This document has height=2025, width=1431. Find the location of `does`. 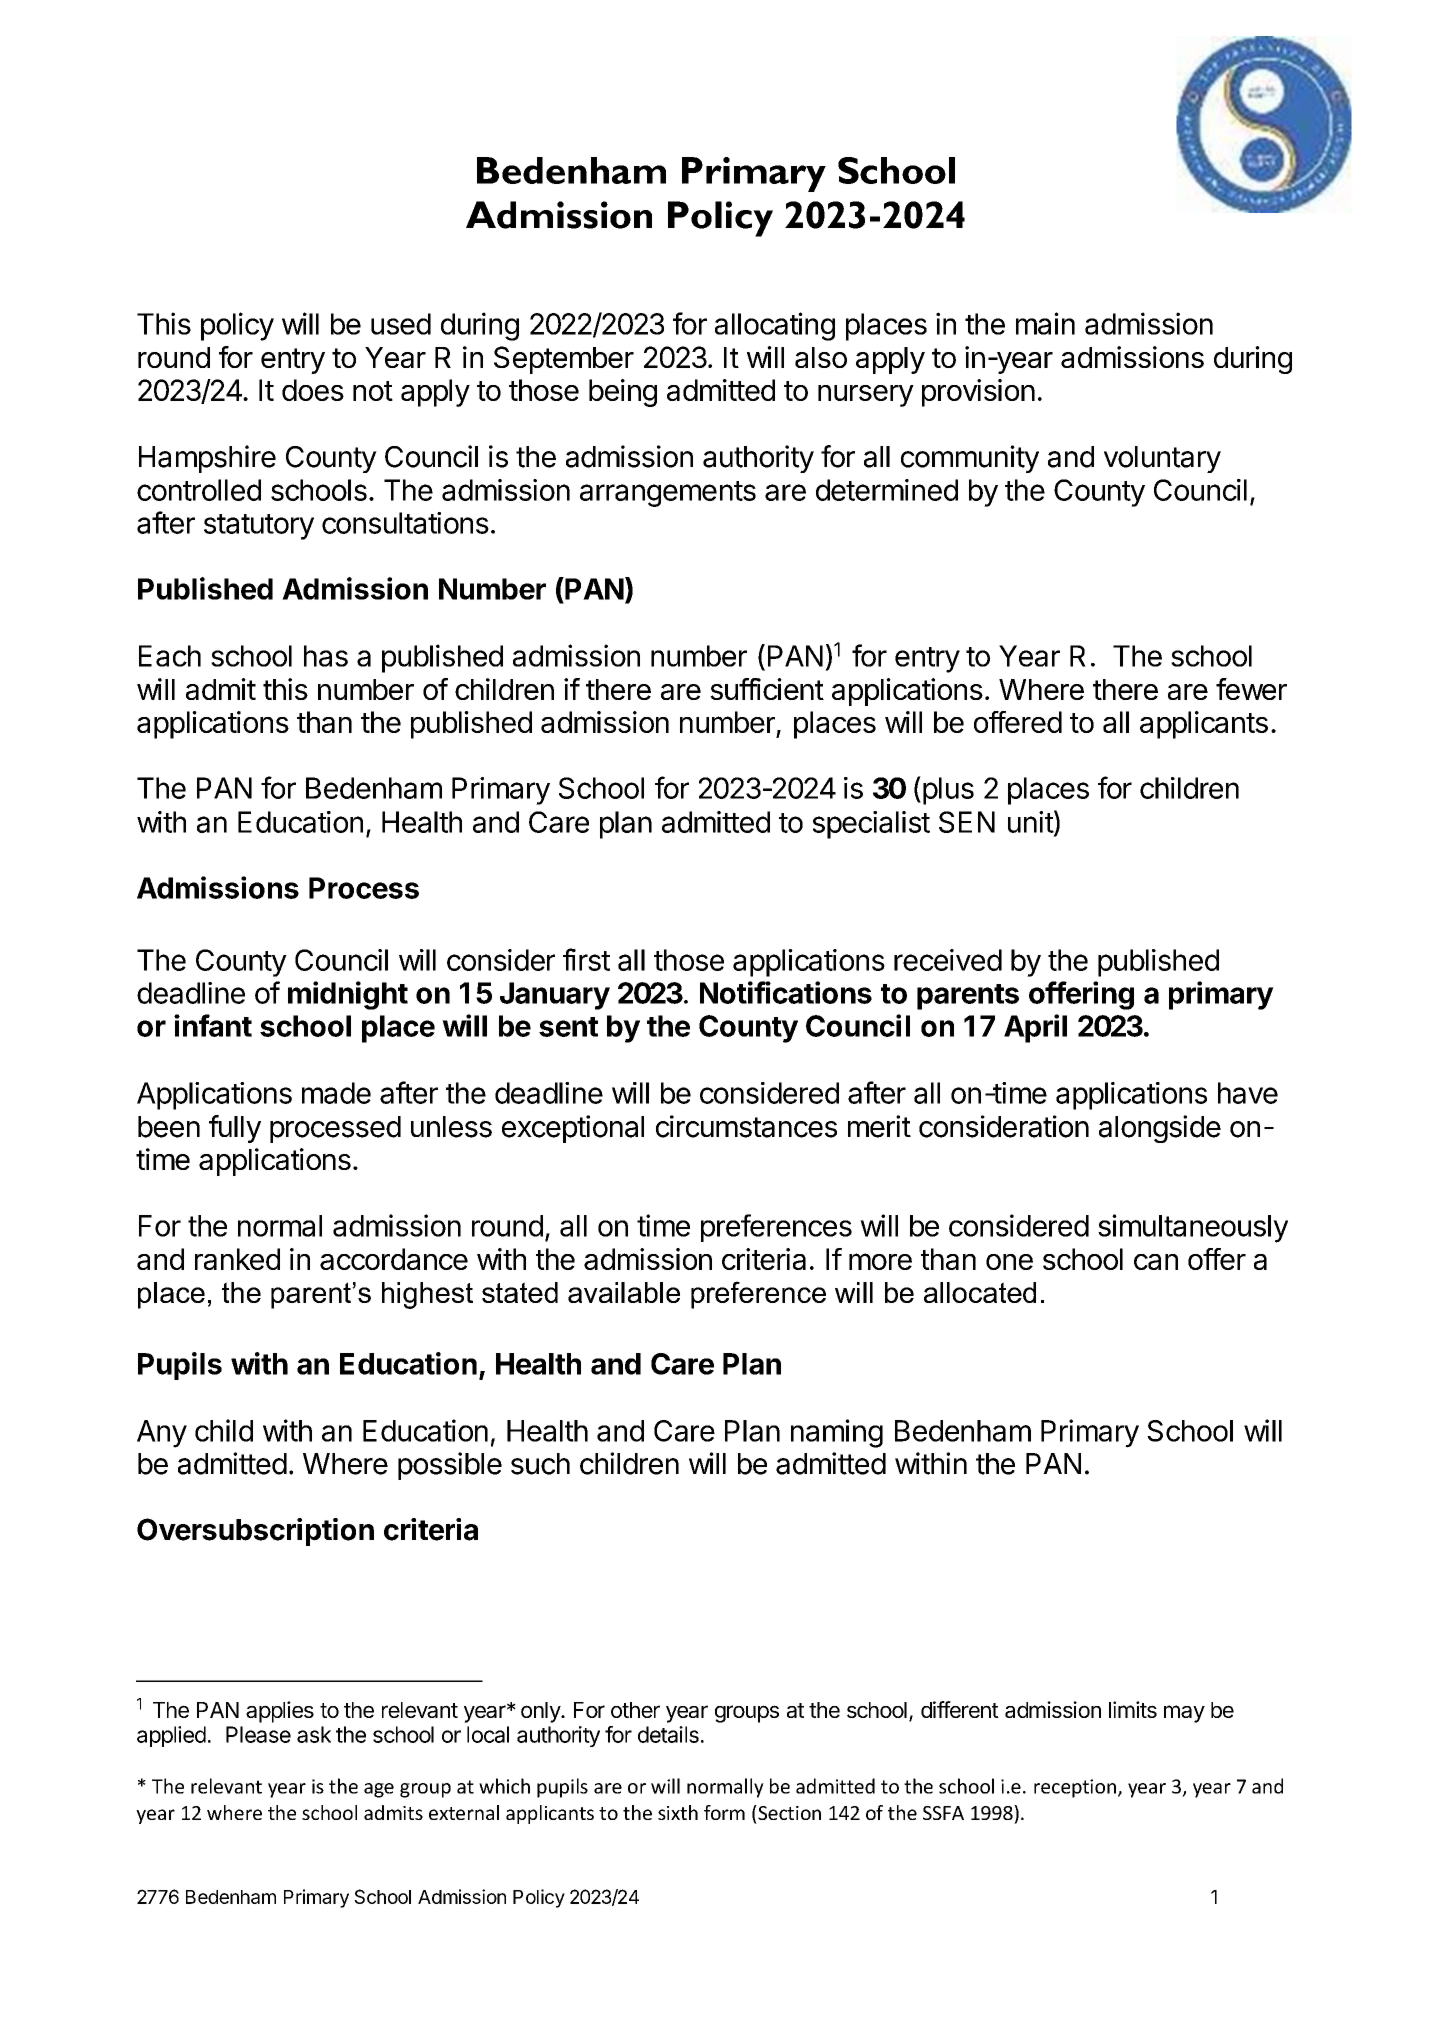

does is located at coordinates (313, 390).
